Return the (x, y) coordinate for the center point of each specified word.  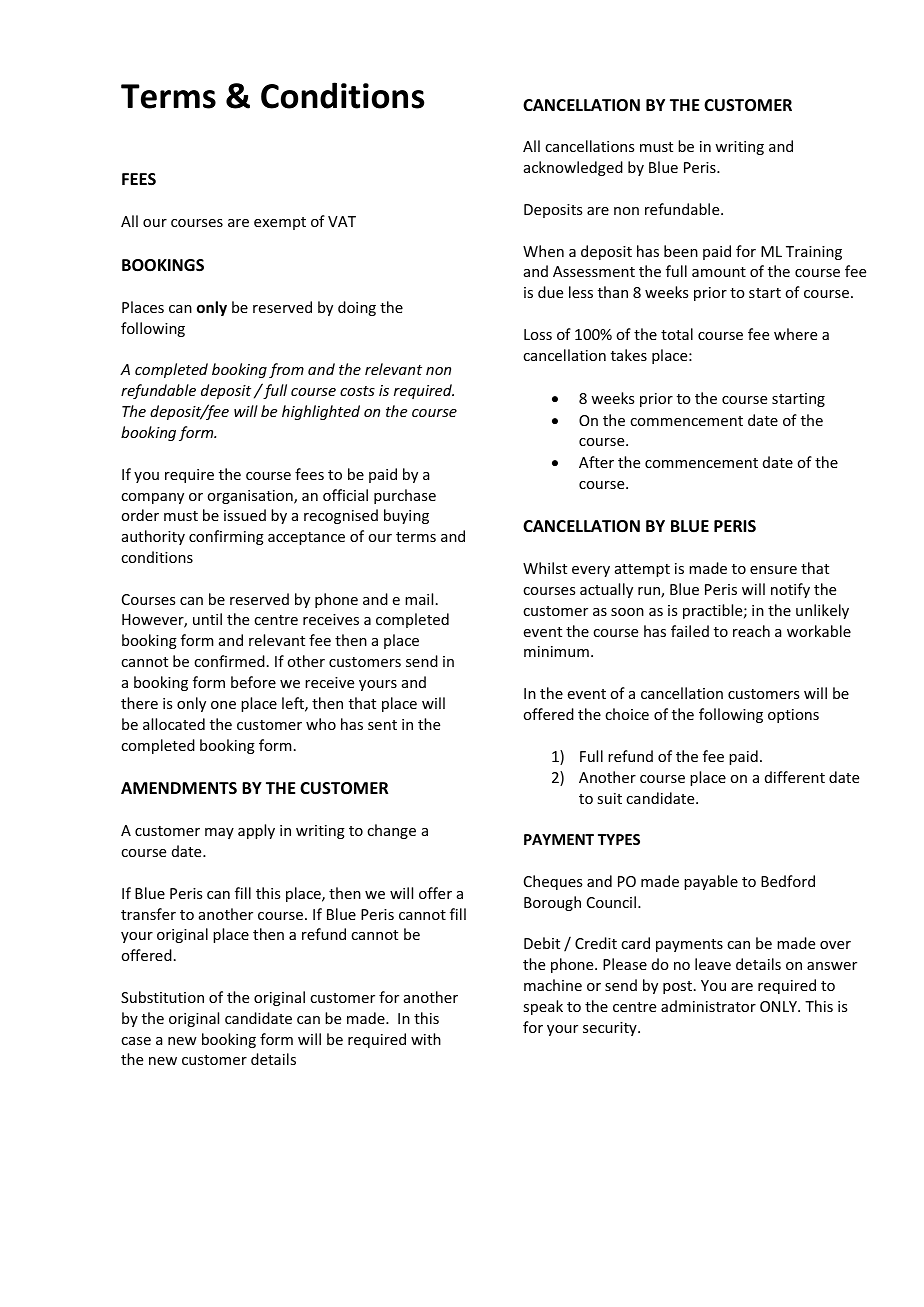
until (207, 619)
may (219, 833)
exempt (280, 223)
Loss (538, 334)
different (795, 777)
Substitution (162, 997)
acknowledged (573, 168)
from (286, 370)
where (795, 334)
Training (814, 253)
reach (751, 631)
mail (419, 599)
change (391, 831)
